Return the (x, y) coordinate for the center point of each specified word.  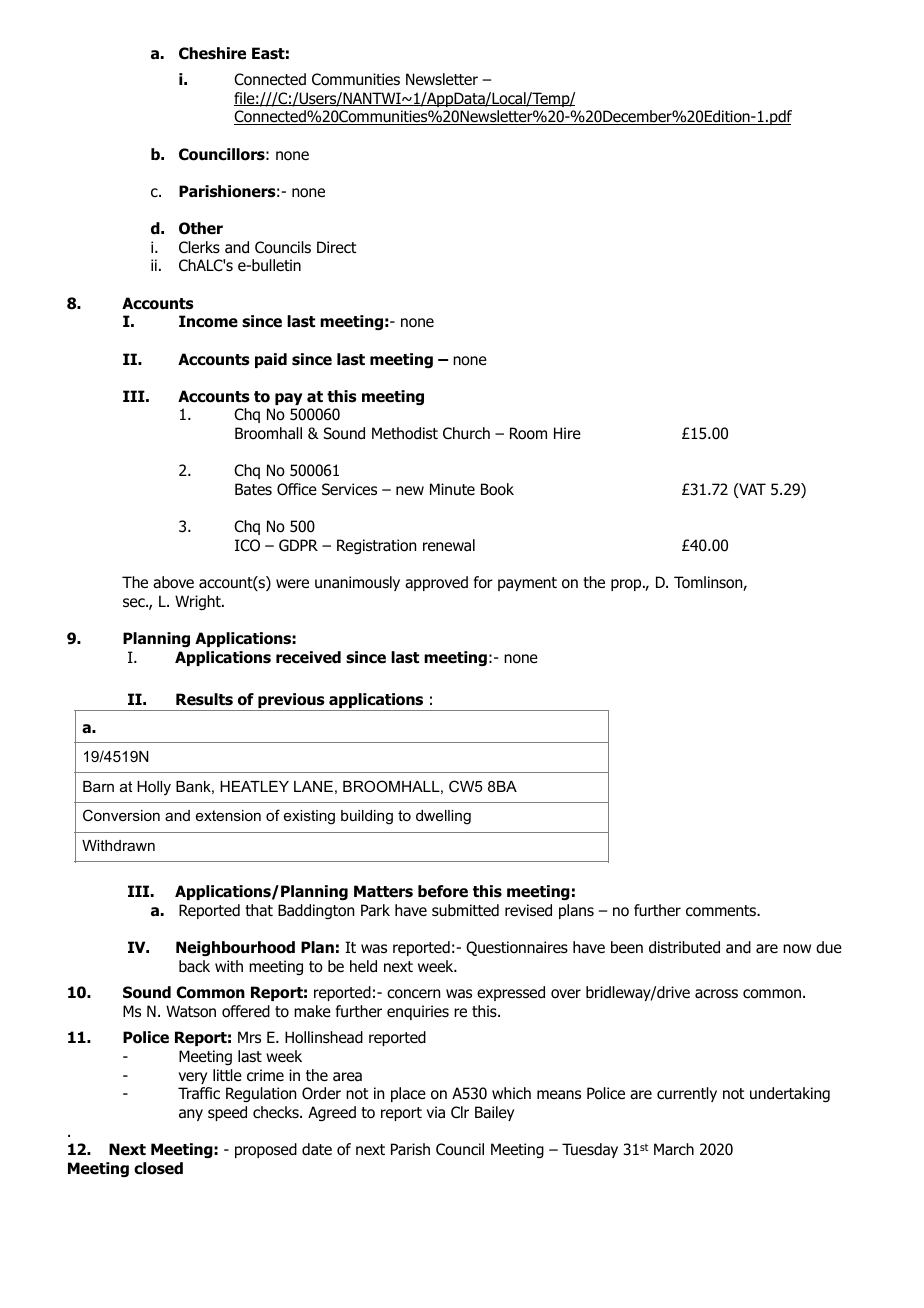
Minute (452, 489)
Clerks (199, 247)
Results (204, 699)
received (308, 657)
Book (497, 489)
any (191, 1115)
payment (527, 584)
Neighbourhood (235, 949)
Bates (253, 489)
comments (722, 911)
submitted (465, 910)
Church (466, 433)
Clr (460, 1112)
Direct (336, 247)
